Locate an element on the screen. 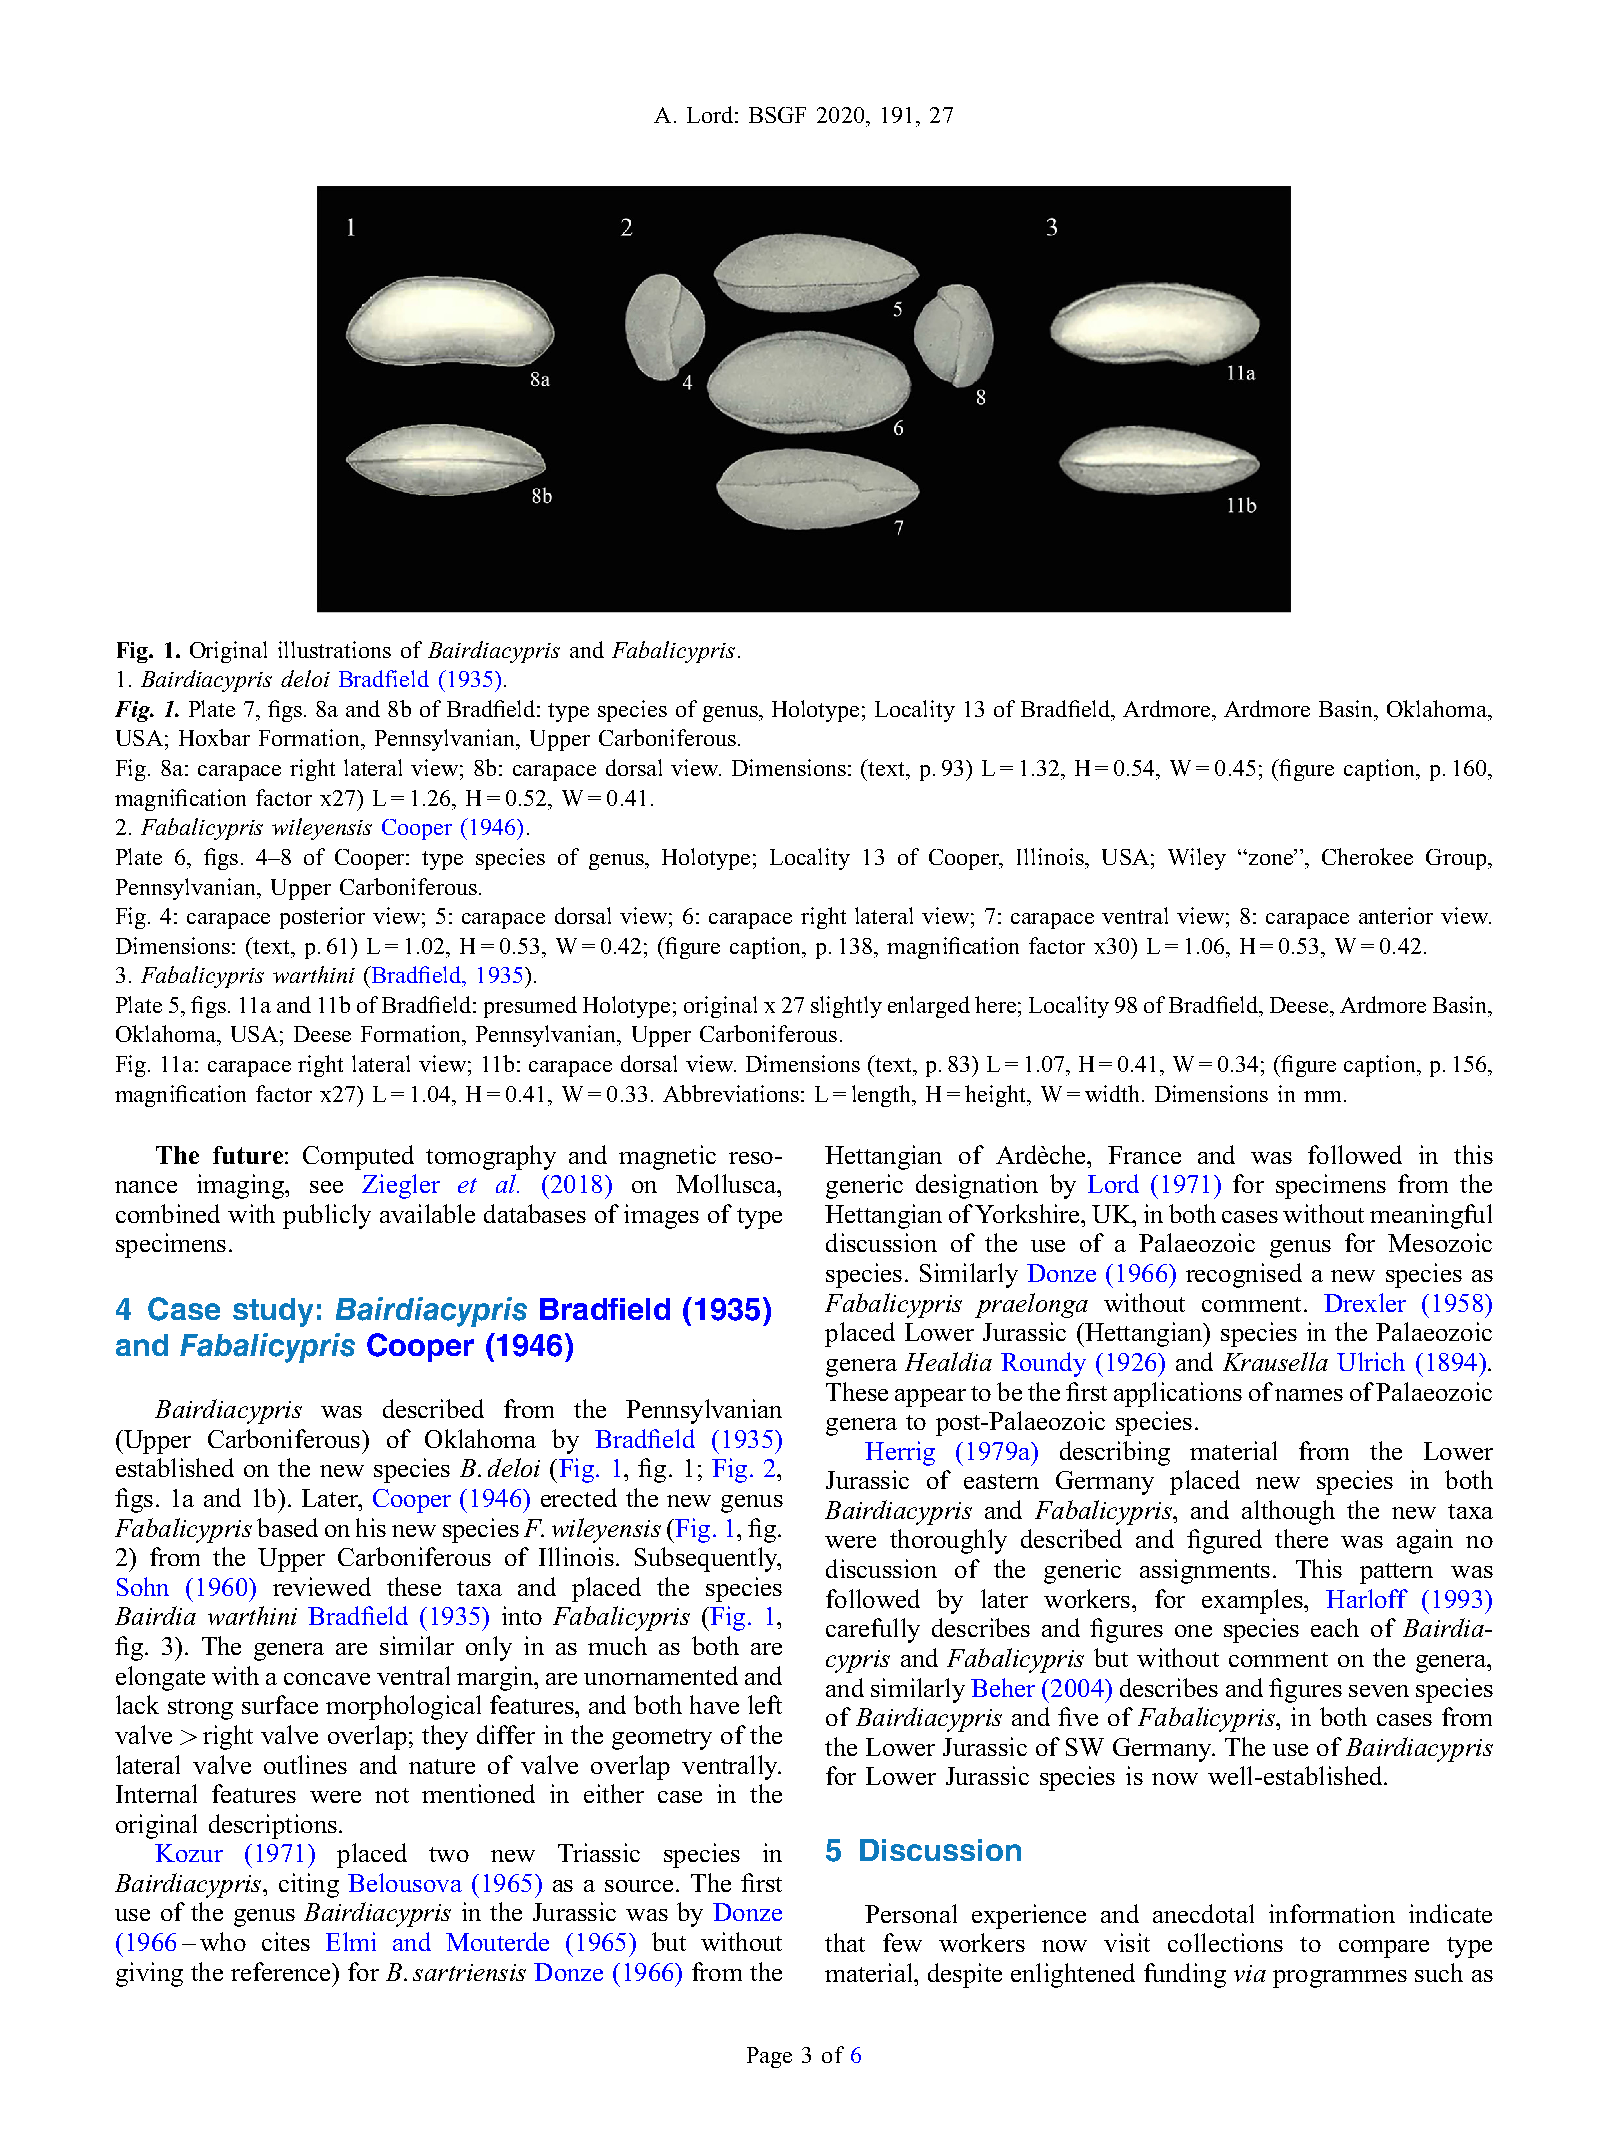  reference is located at coordinates (282, 1971).
